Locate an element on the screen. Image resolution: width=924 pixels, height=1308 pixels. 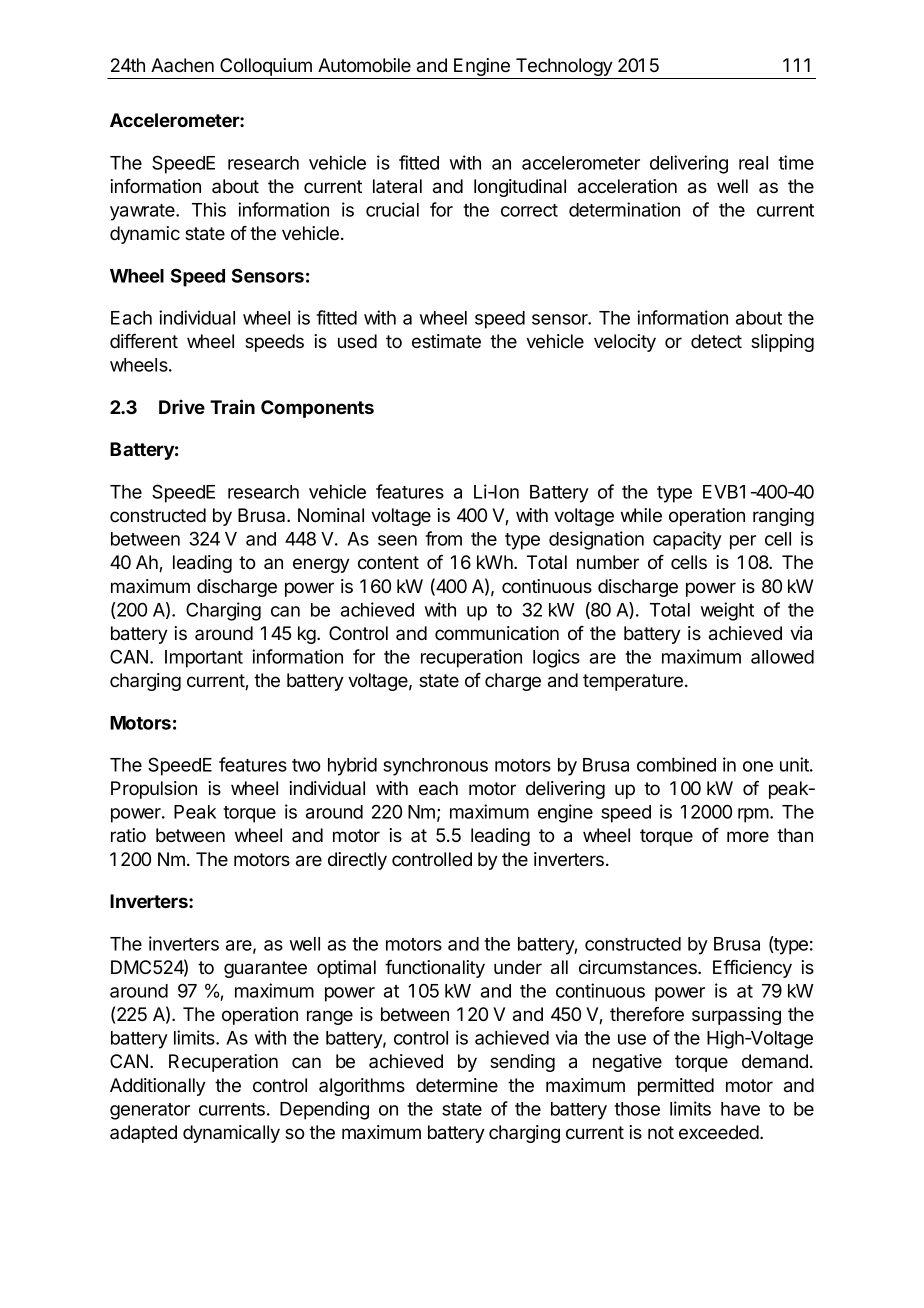
determine is located at coordinates (457, 1085).
